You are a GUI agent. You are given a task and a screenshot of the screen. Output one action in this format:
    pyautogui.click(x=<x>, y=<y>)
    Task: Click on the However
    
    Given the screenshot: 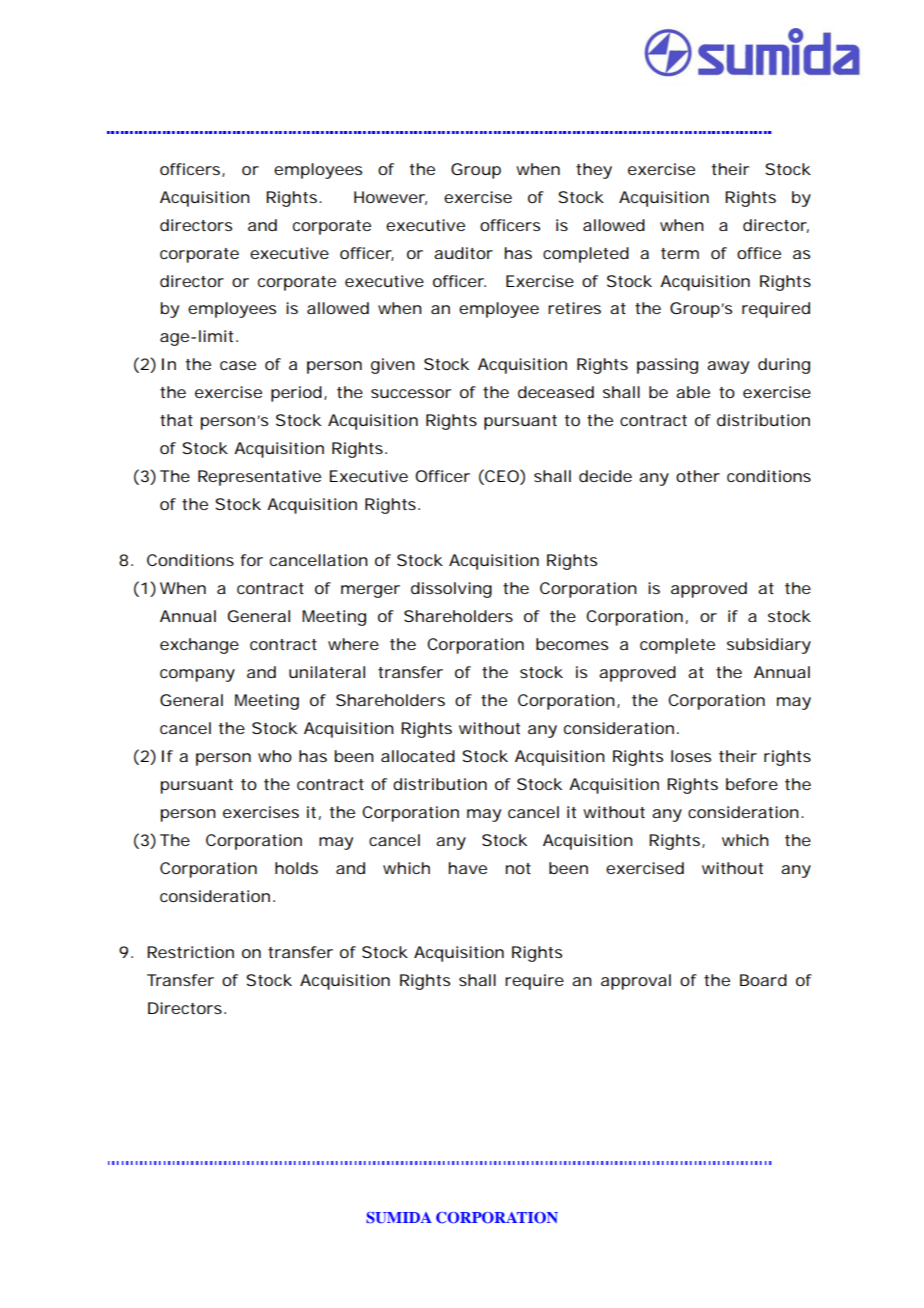 What is the action you would take?
    pyautogui.click(x=390, y=198)
